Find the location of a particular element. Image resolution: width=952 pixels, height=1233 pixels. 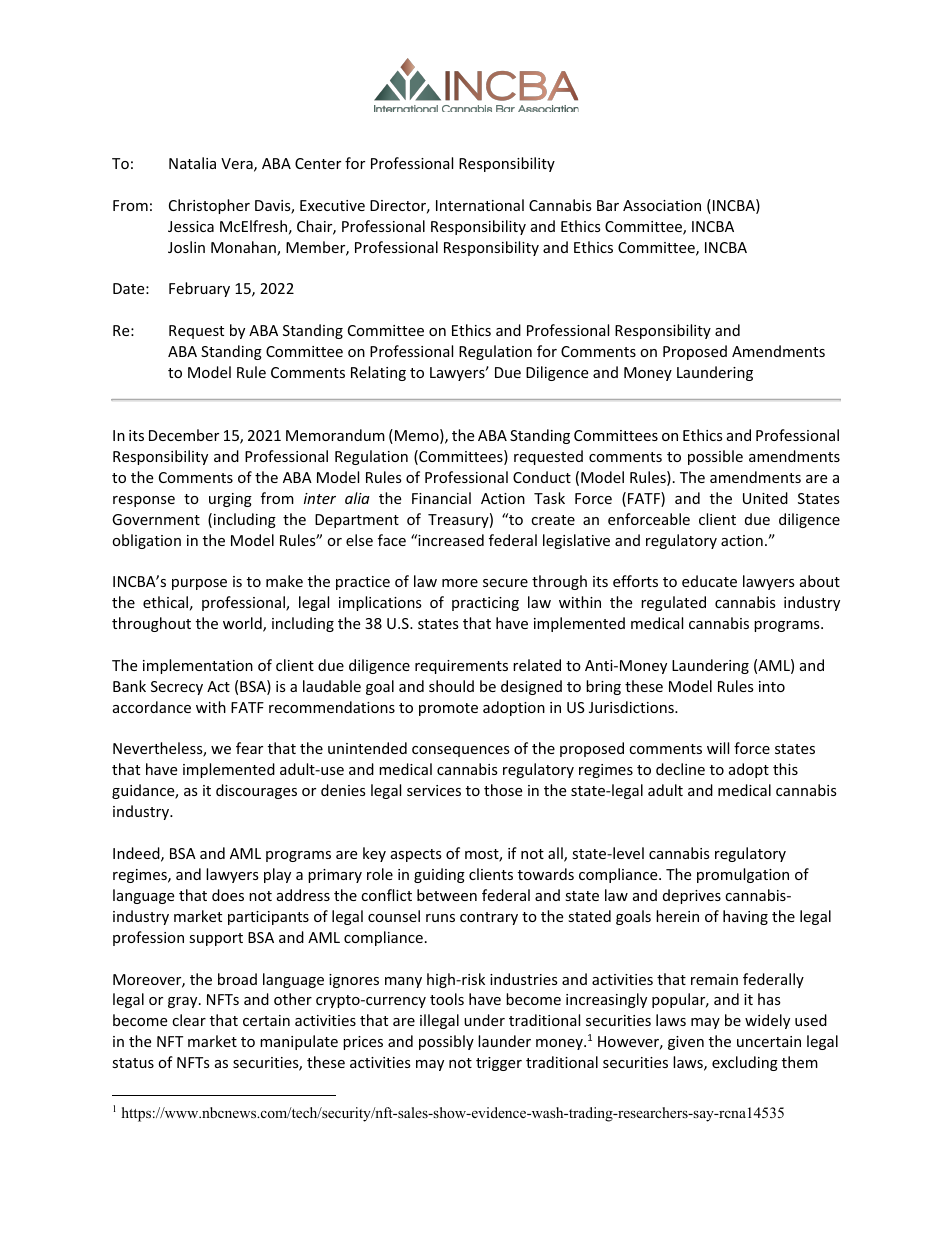

December is located at coordinates (184, 435).
